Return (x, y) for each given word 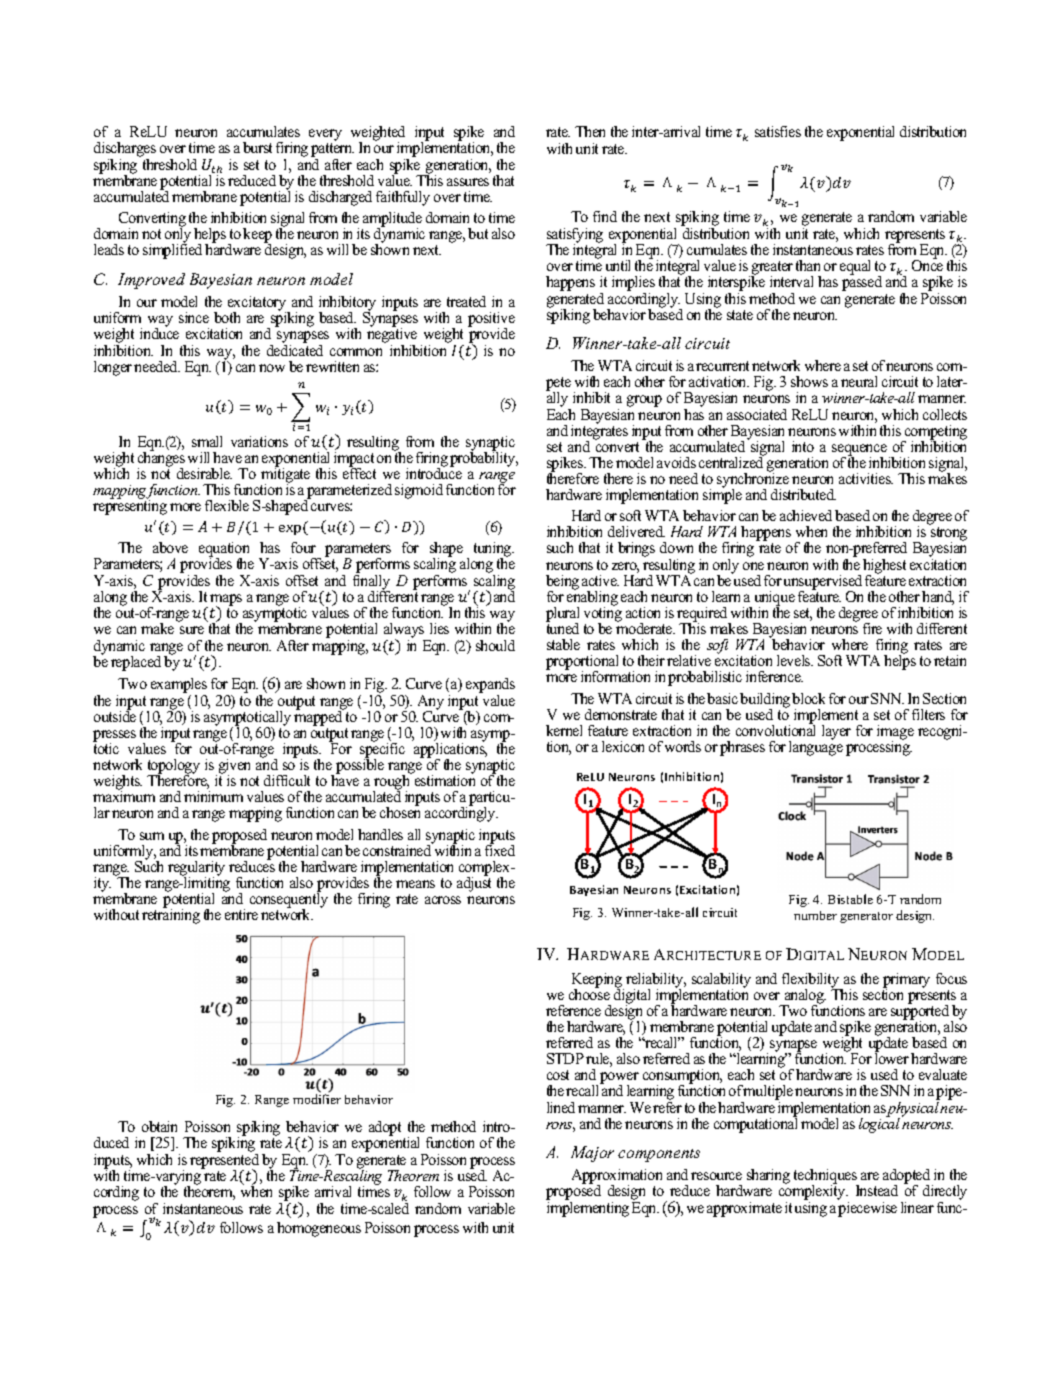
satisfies (778, 131)
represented (224, 1161)
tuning (494, 551)
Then (590, 131)
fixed (500, 849)
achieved (806, 515)
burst (257, 147)
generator (866, 917)
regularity (196, 869)
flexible (227, 505)
